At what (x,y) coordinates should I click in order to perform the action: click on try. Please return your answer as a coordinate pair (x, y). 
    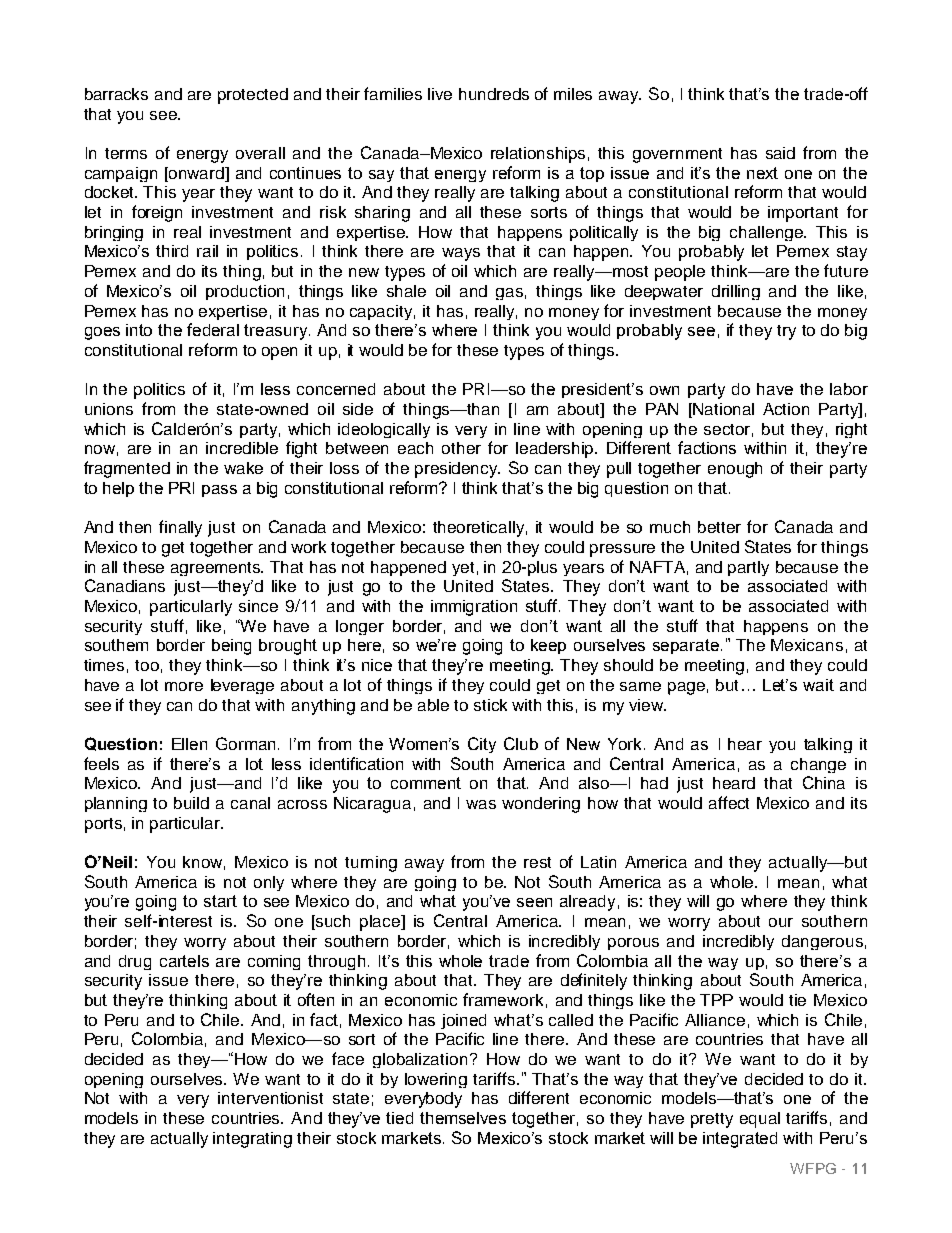
    Looking at the image, I should click on (786, 332).
